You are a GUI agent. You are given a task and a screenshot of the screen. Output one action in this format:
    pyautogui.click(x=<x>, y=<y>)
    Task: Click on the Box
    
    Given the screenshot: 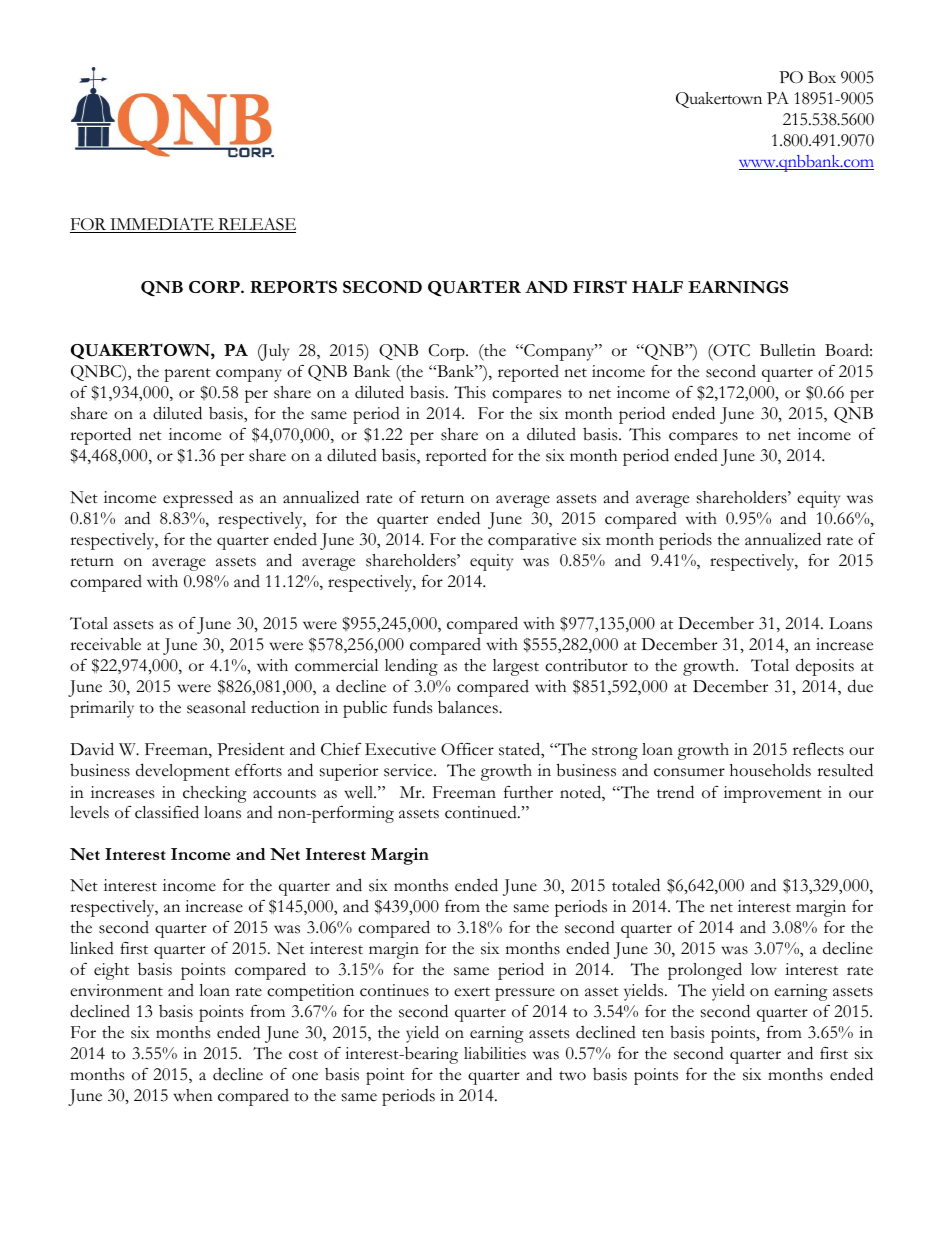 What is the action you would take?
    pyautogui.click(x=822, y=77)
